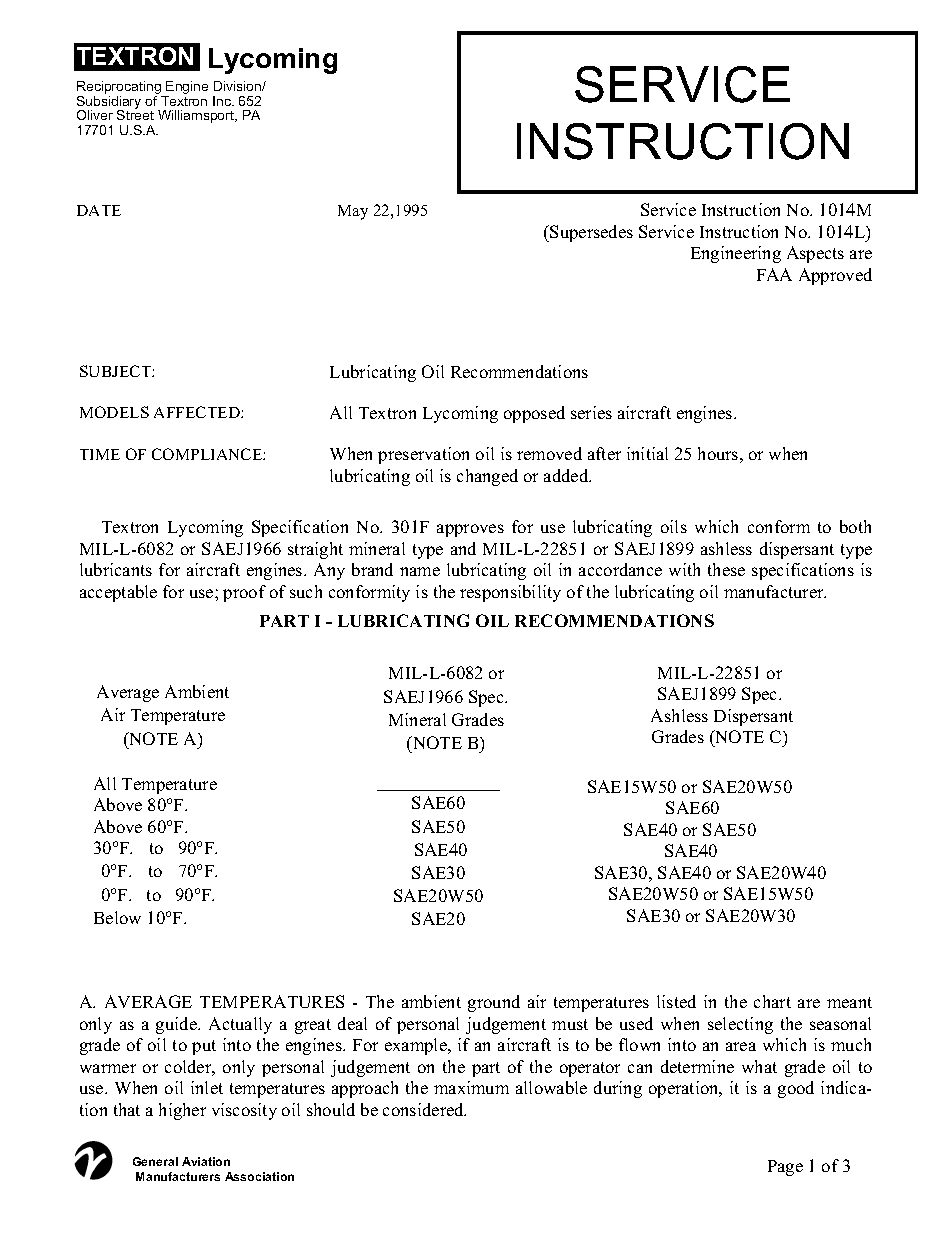 The image size is (952, 1233). I want to click on FAA, so click(774, 274).
